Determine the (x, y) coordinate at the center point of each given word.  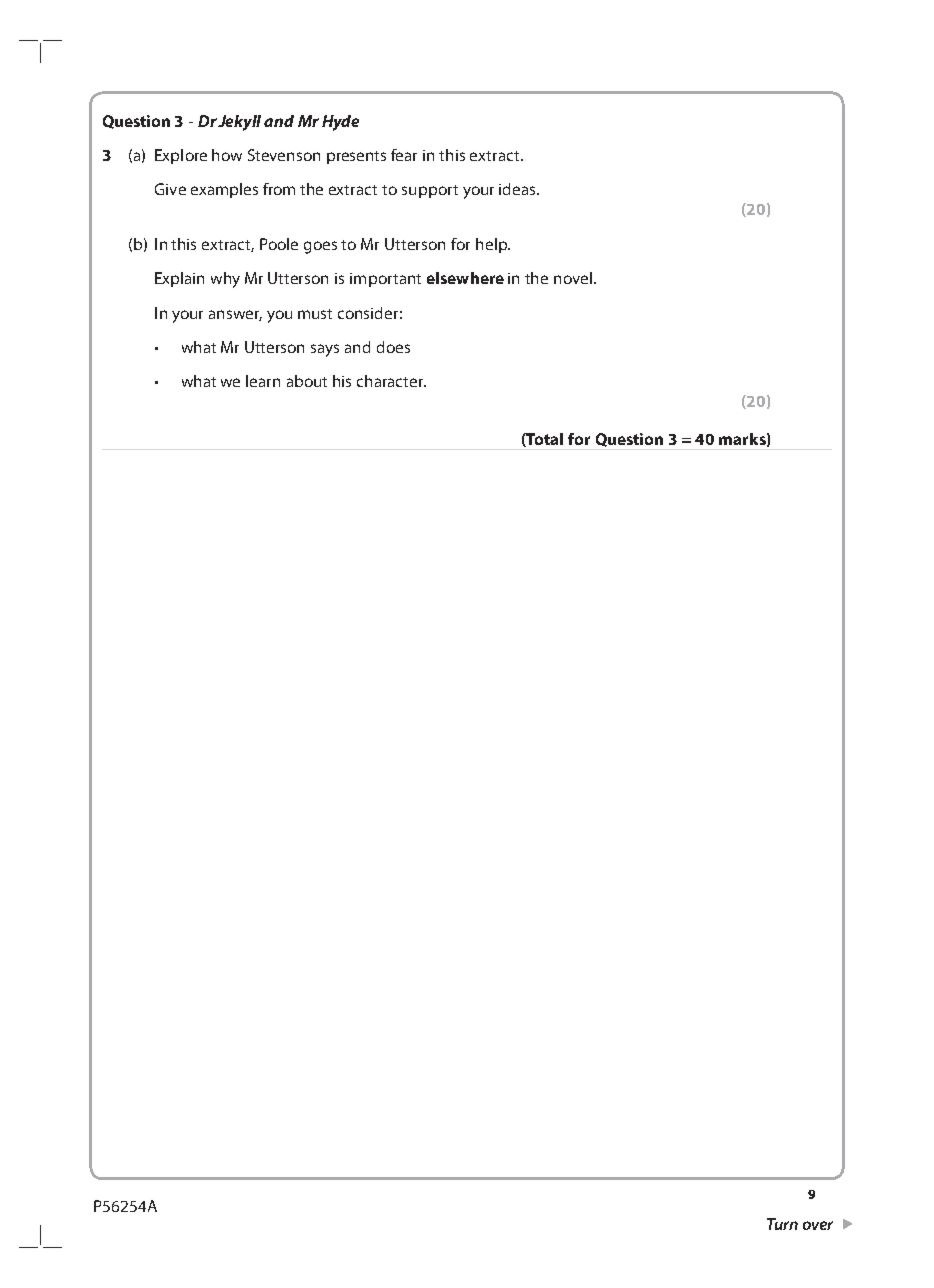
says (325, 350)
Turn (782, 1224)
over (818, 1225)
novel (573, 278)
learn (263, 381)
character (391, 381)
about (307, 381)
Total (544, 440)
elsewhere (465, 278)
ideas (518, 189)
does (393, 347)
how (227, 155)
